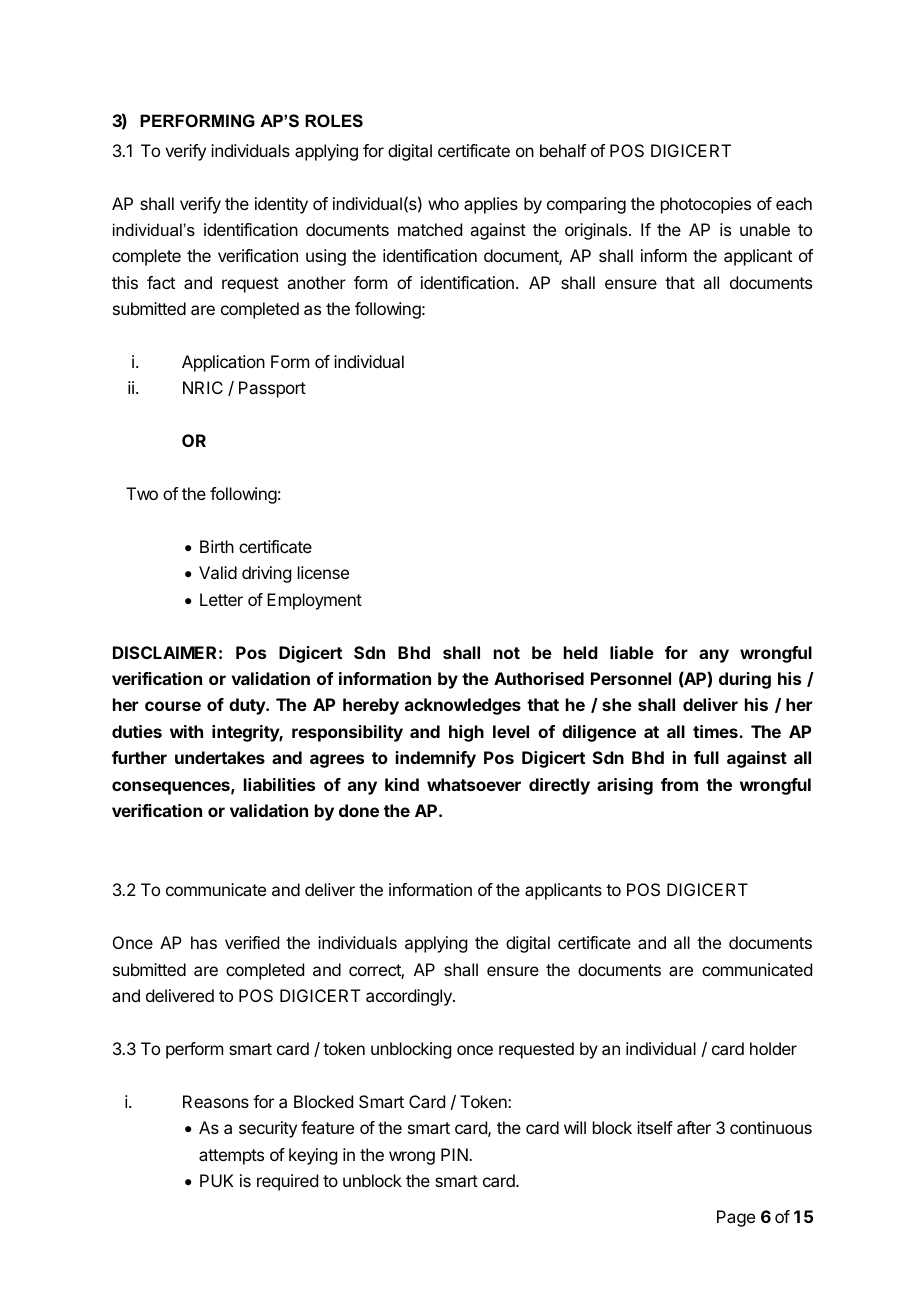 Image resolution: width=924 pixels, height=1308 pixels. What do you see at coordinates (455, 1154) in the page?
I see `PIN` at bounding box center [455, 1154].
